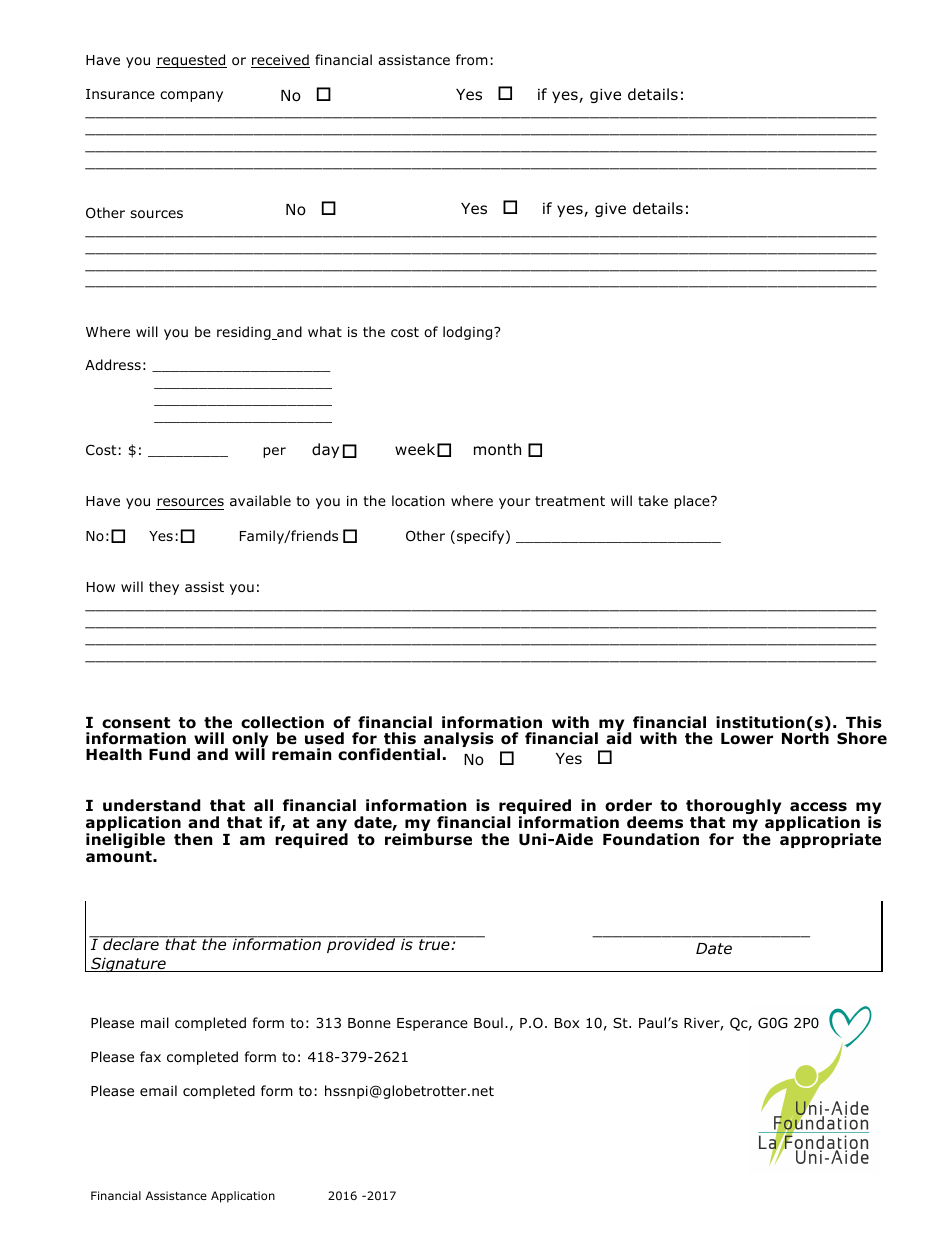  Describe the element at coordinates (693, 502) in the screenshot. I see `place` at that location.
